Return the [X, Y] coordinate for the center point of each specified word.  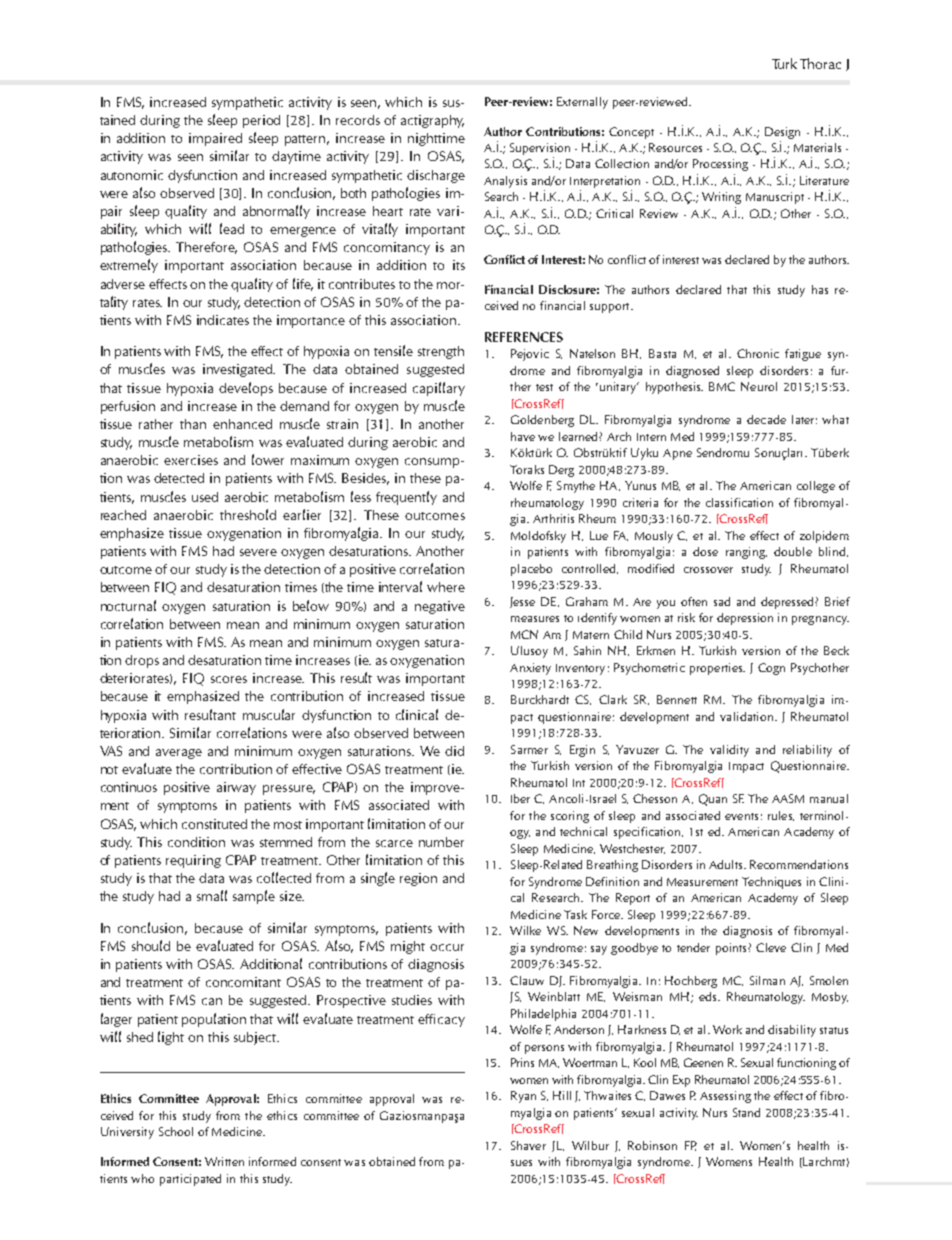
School [176, 1131]
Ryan [523, 1097]
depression [745, 619]
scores [229, 679]
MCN [524, 634]
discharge [436, 176]
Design [782, 133]
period [261, 121]
